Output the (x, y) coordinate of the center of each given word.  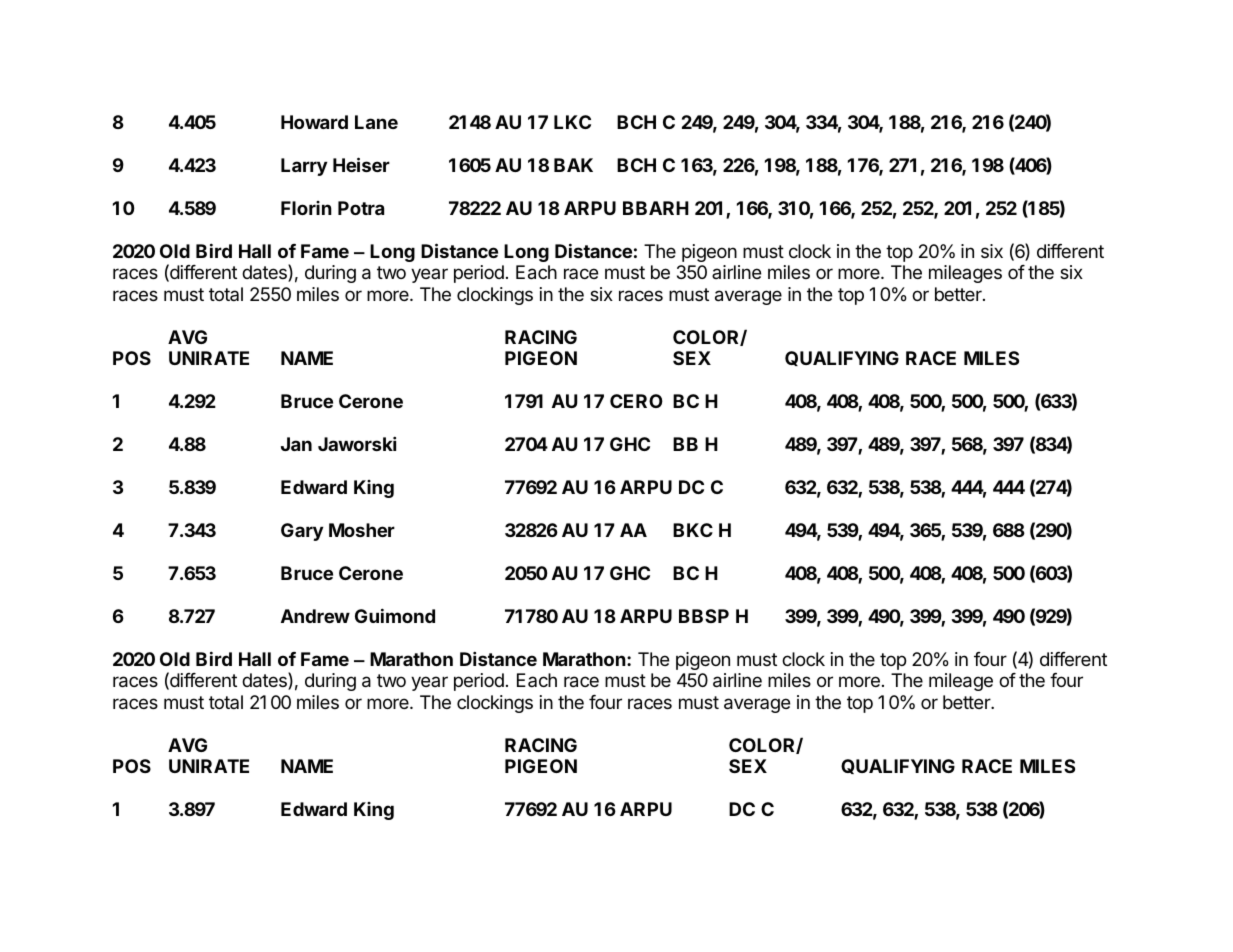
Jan (296, 444)
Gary (302, 532)
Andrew (315, 616)
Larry (304, 167)
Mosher (362, 530)
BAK (573, 165)
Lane (376, 122)
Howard (314, 122)
